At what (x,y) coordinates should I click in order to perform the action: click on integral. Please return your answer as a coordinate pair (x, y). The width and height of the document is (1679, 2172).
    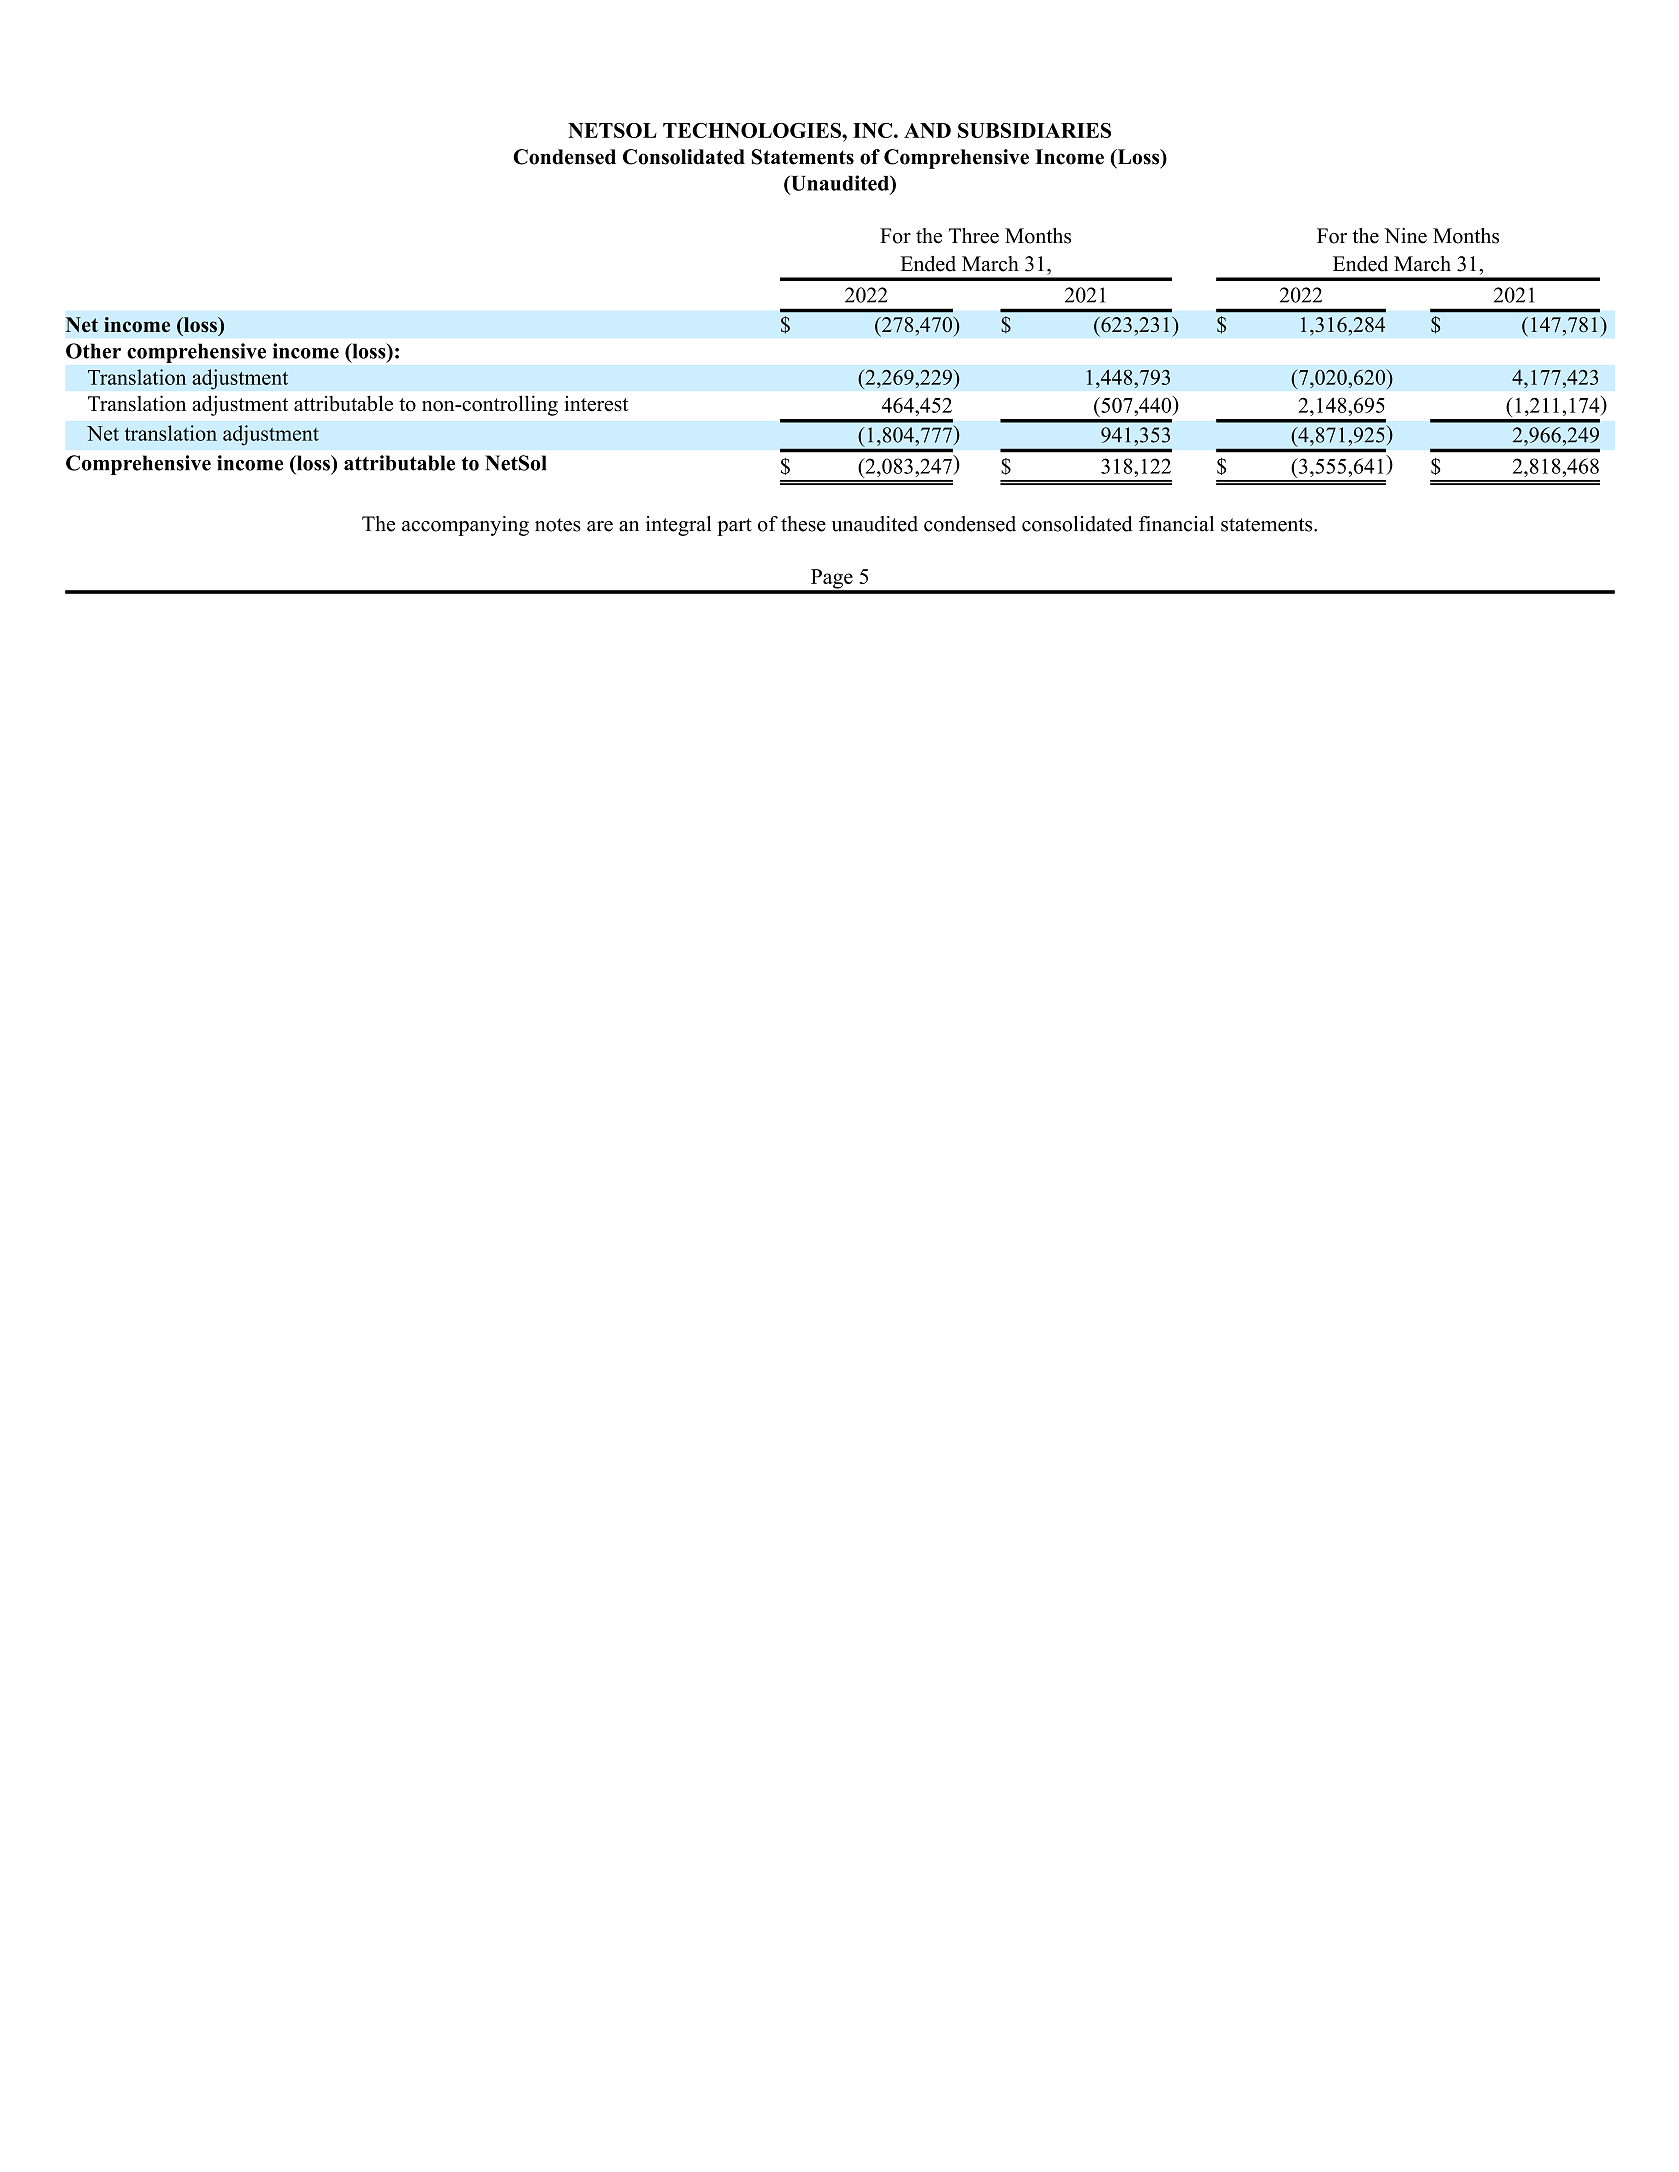
    Looking at the image, I should click on (678, 526).
